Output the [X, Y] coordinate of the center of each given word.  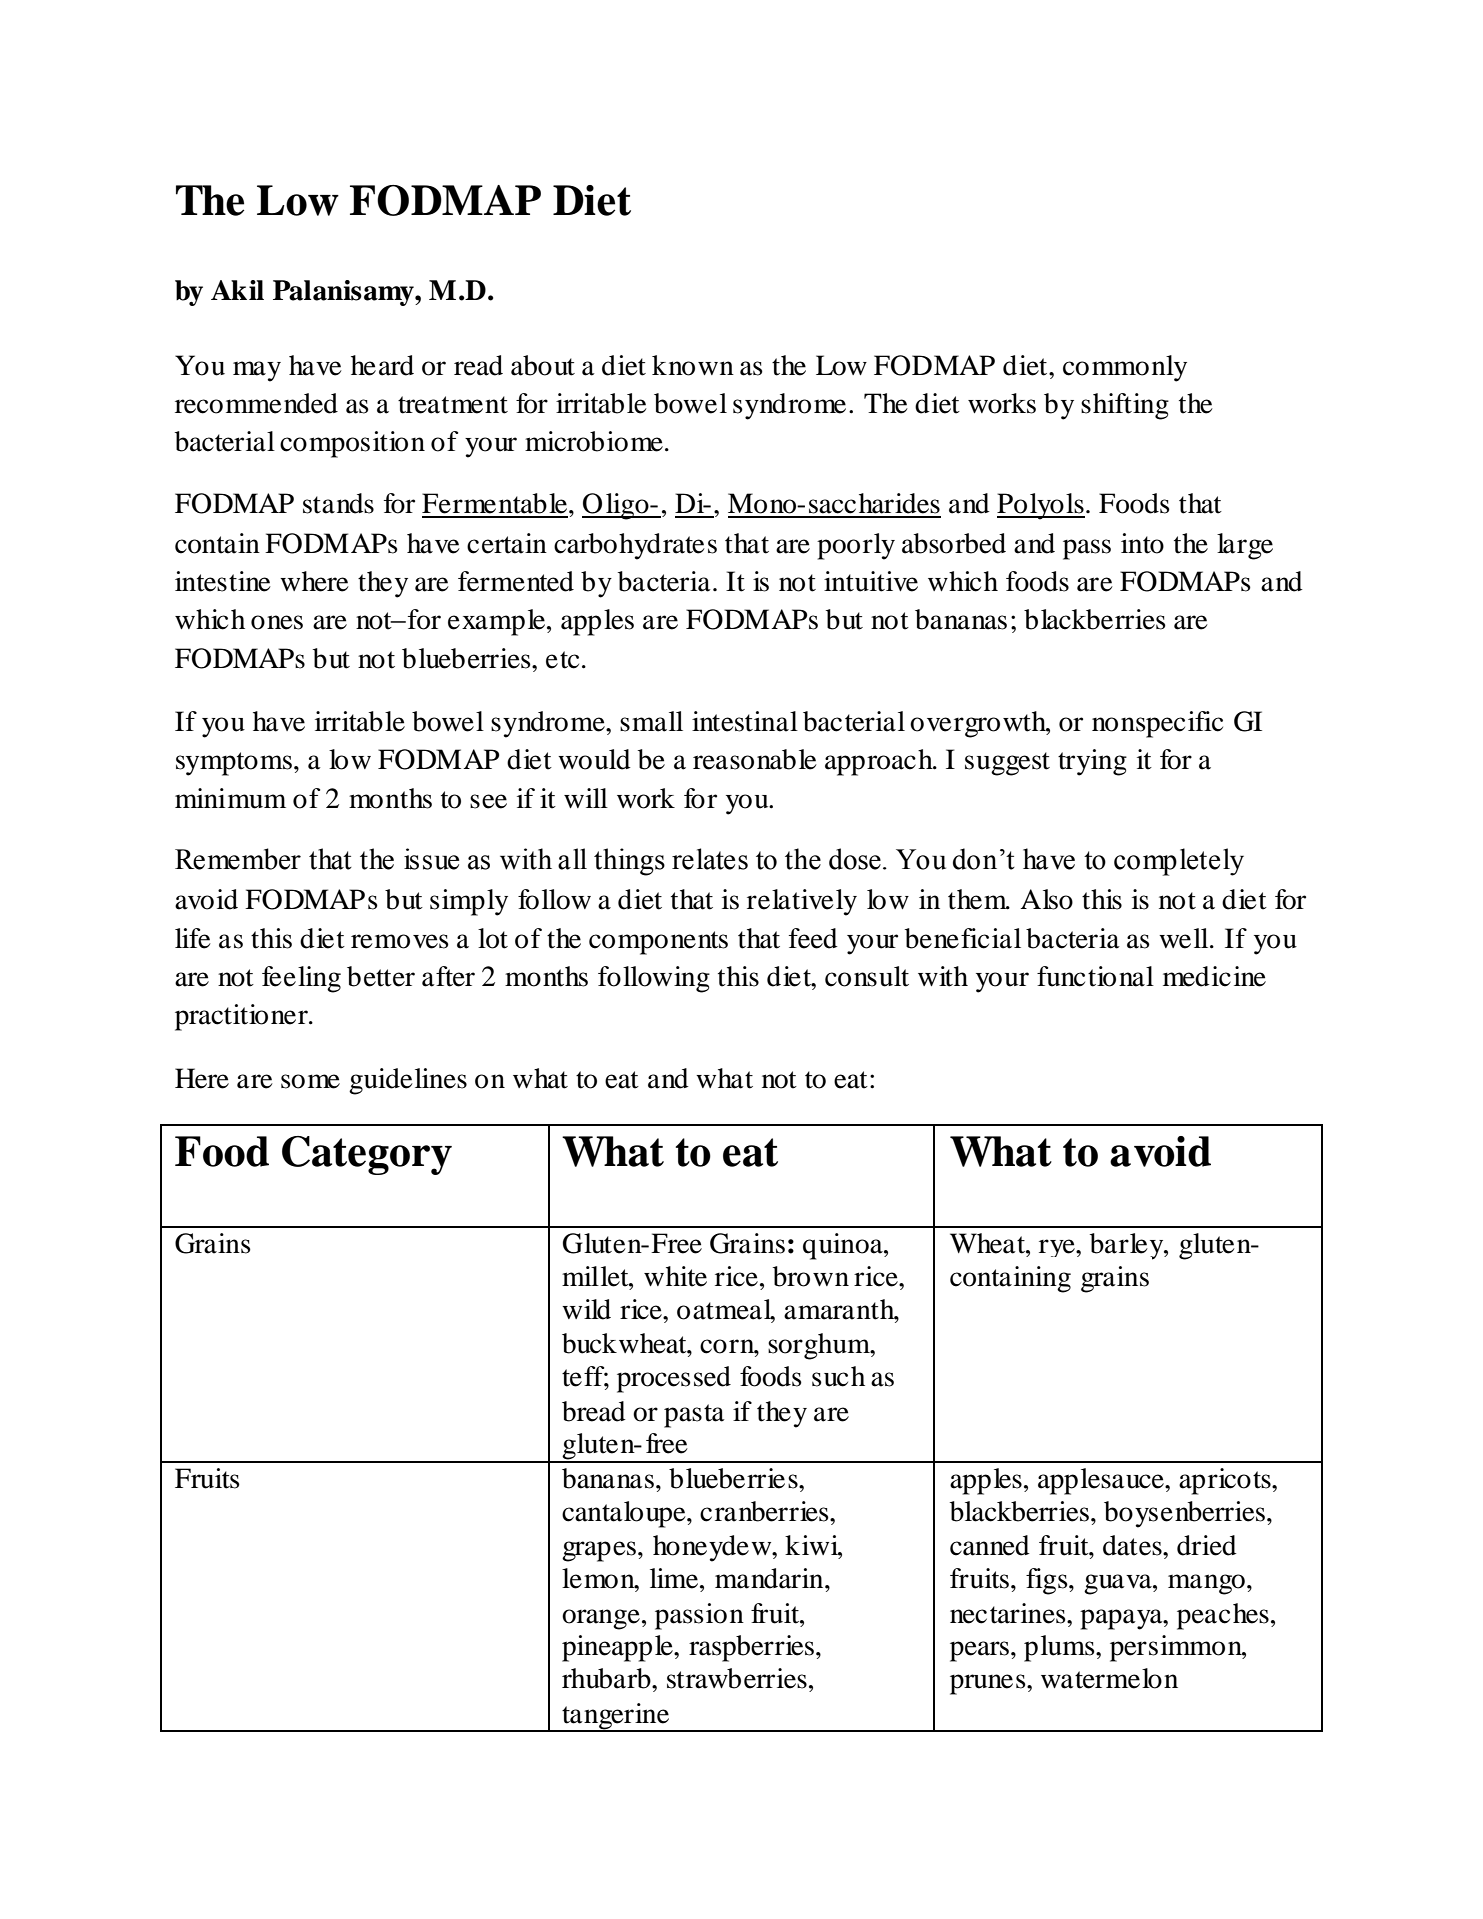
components [658, 943]
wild [586, 1309]
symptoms [235, 764]
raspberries [751, 1648]
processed [674, 1379]
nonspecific [1157, 724]
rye [1058, 1248]
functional [1095, 976]
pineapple [618, 1648]
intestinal [745, 721]
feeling [301, 979]
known [693, 365]
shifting [1125, 406]
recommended [256, 403]
